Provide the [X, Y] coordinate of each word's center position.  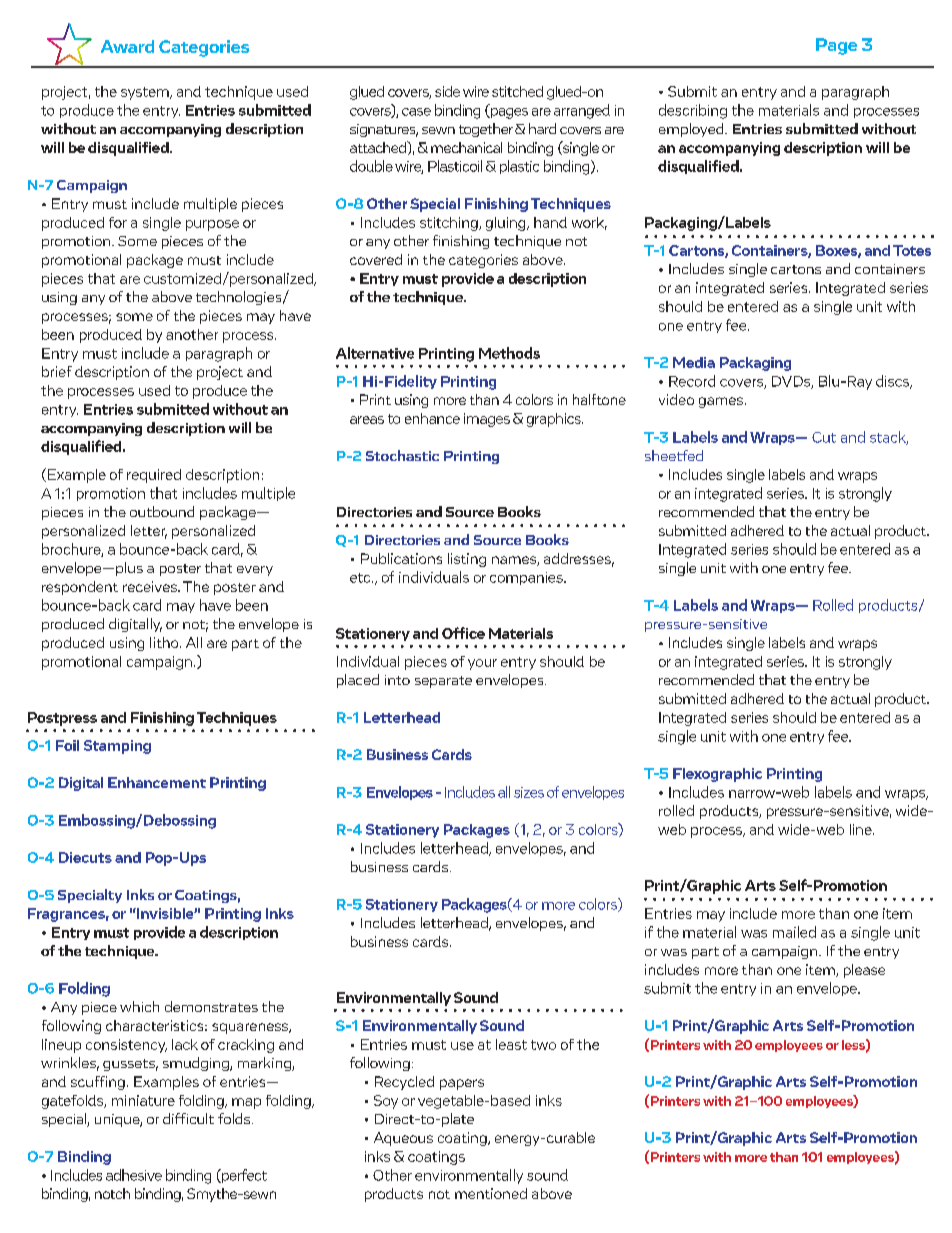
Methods [509, 353]
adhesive [134, 1175]
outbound [162, 511]
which [139, 1006]
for [118, 222]
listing [467, 560]
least [511, 1044]
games [722, 402]
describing [693, 111]
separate [443, 682]
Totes [912, 250]
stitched [517, 91]
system [146, 93]
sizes [529, 792]
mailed [794, 932]
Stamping [117, 747]
